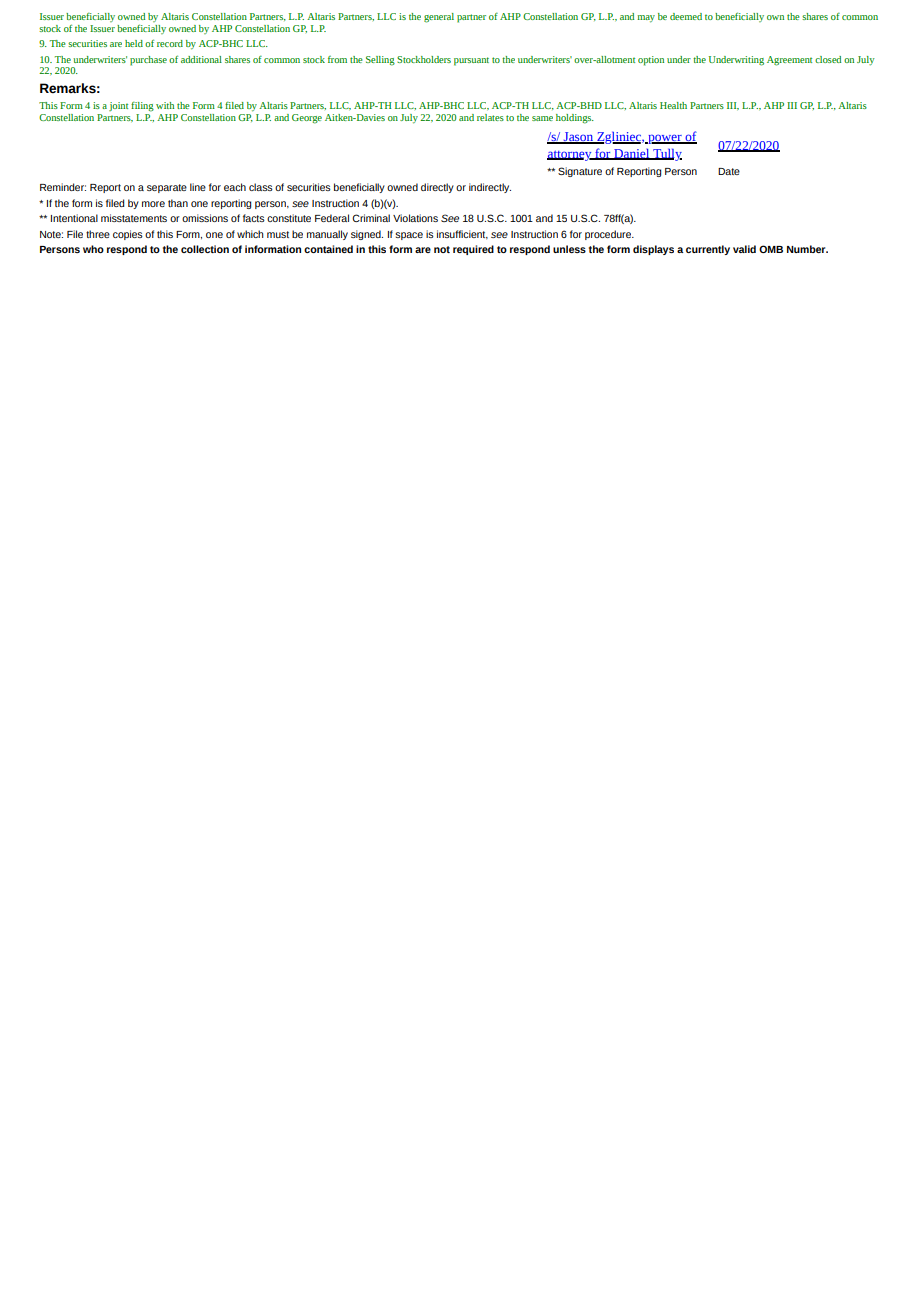 The height and width of the screenshot is (1308, 924). Describe the element at coordinates (686, 16) in the screenshot. I see `deemed` at that location.
